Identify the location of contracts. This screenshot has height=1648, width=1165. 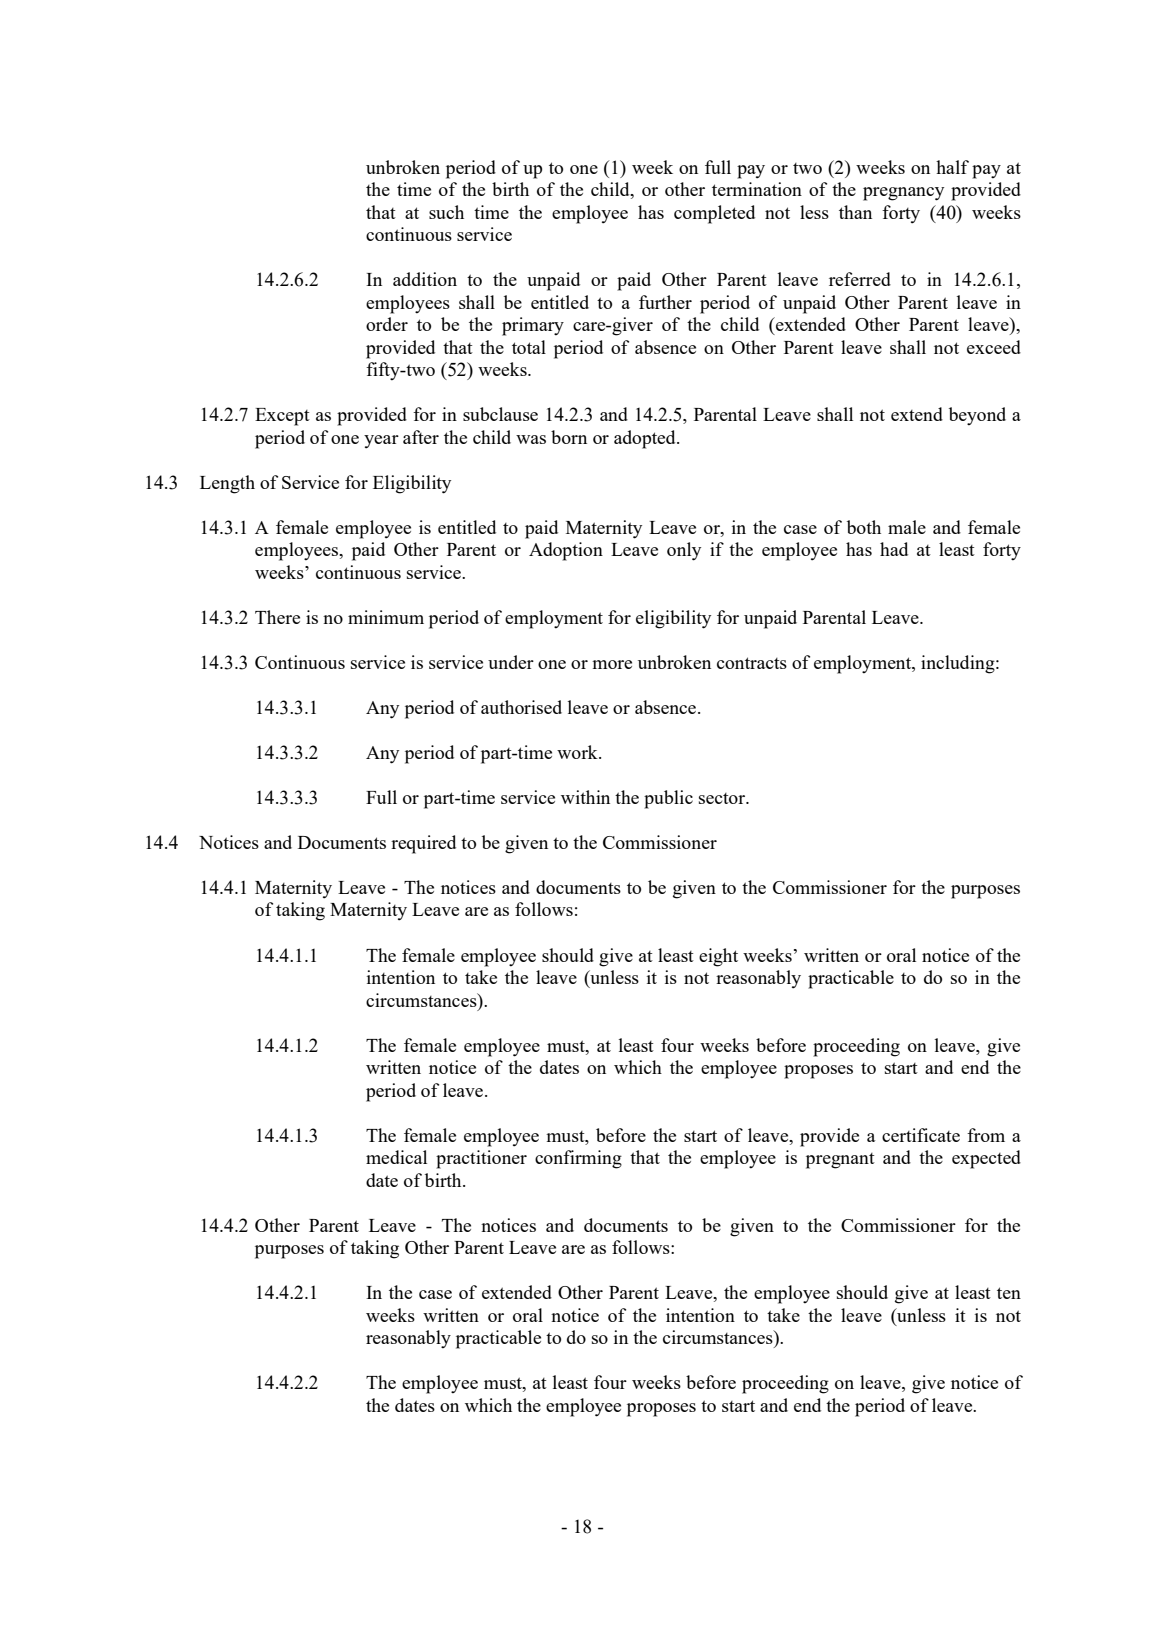
(752, 663).
